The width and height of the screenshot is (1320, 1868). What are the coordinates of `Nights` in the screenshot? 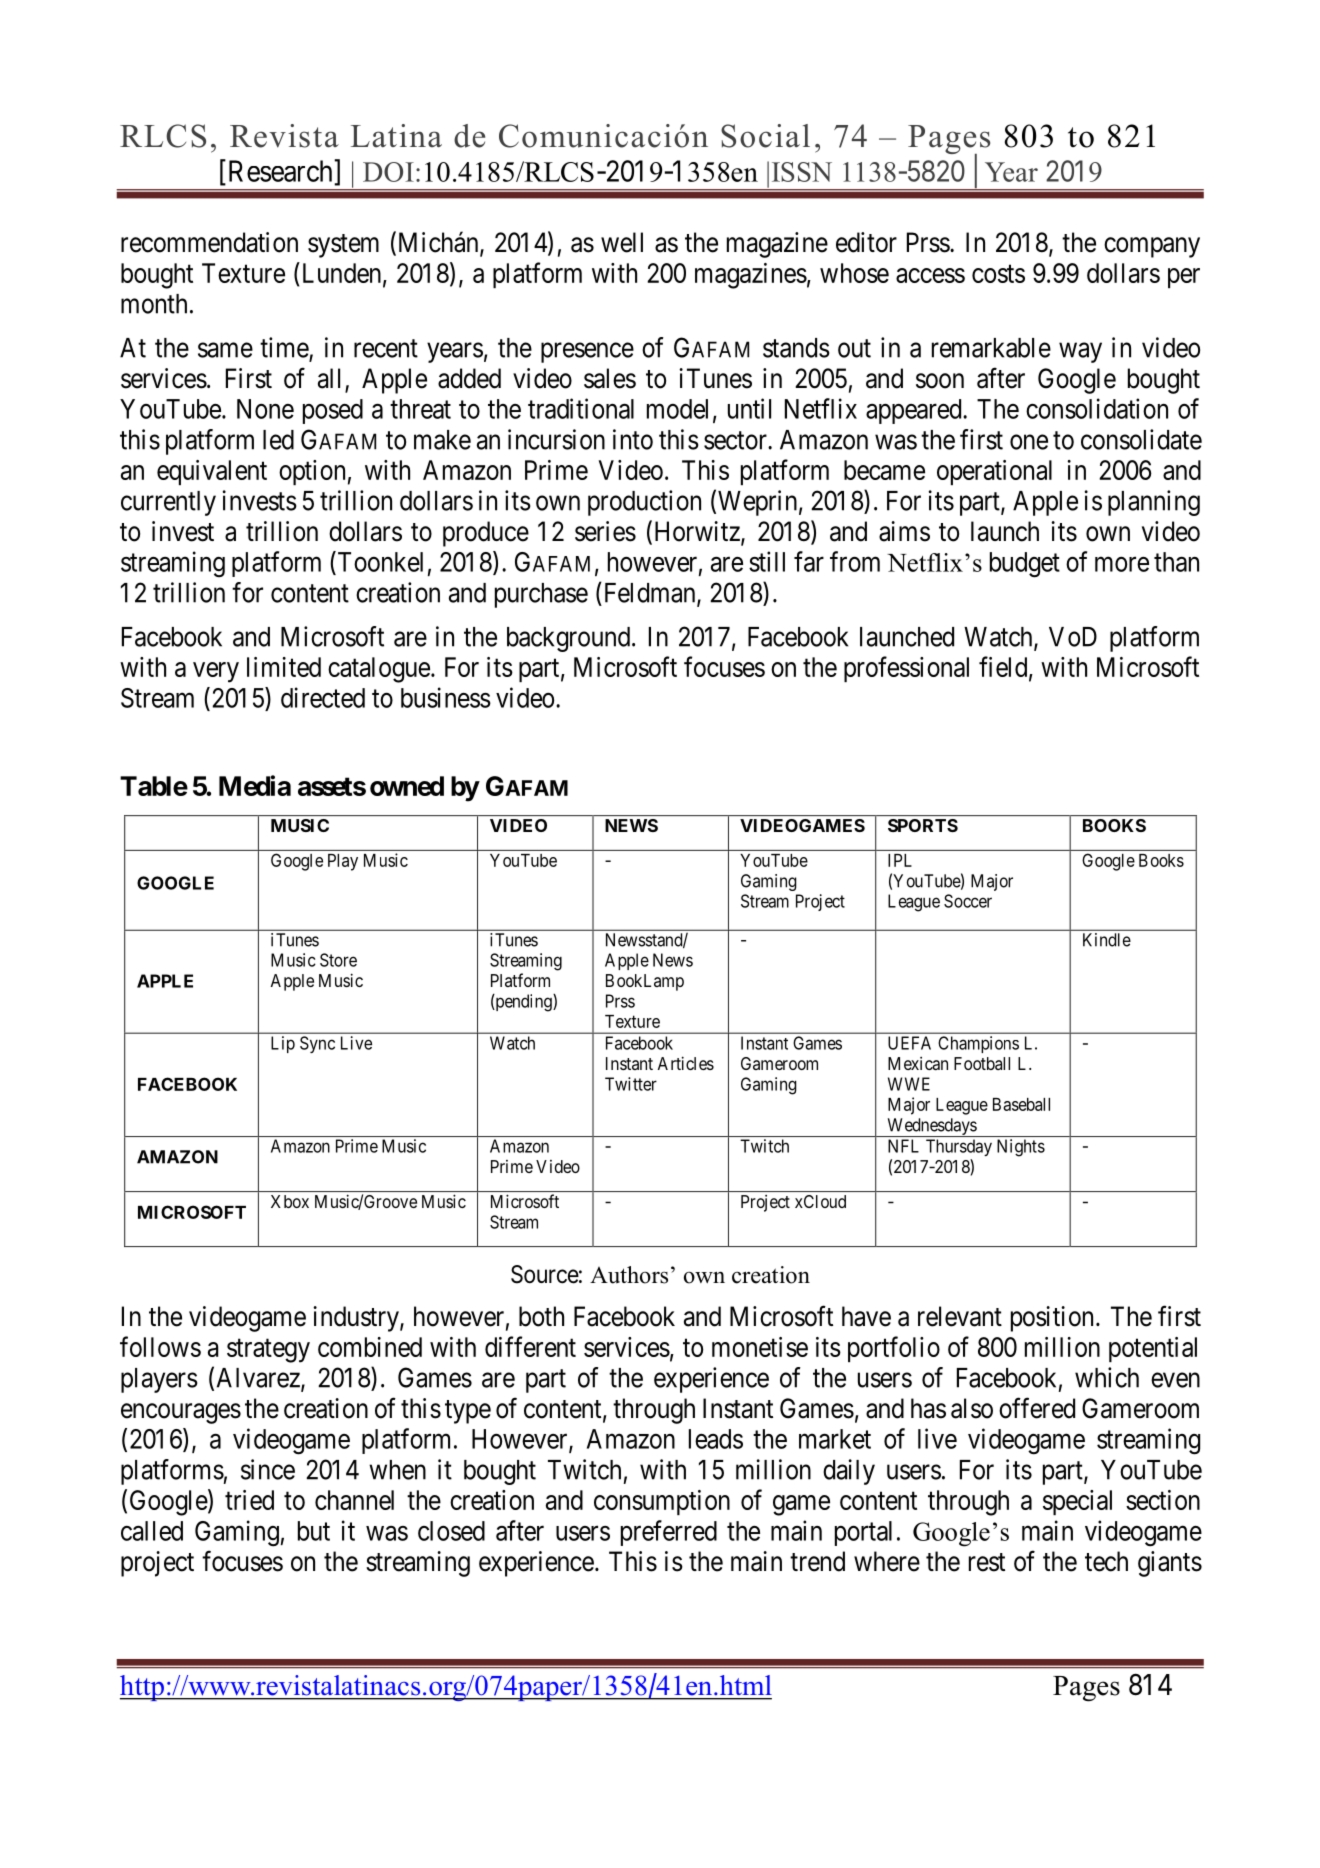 It's located at (1021, 1148).
